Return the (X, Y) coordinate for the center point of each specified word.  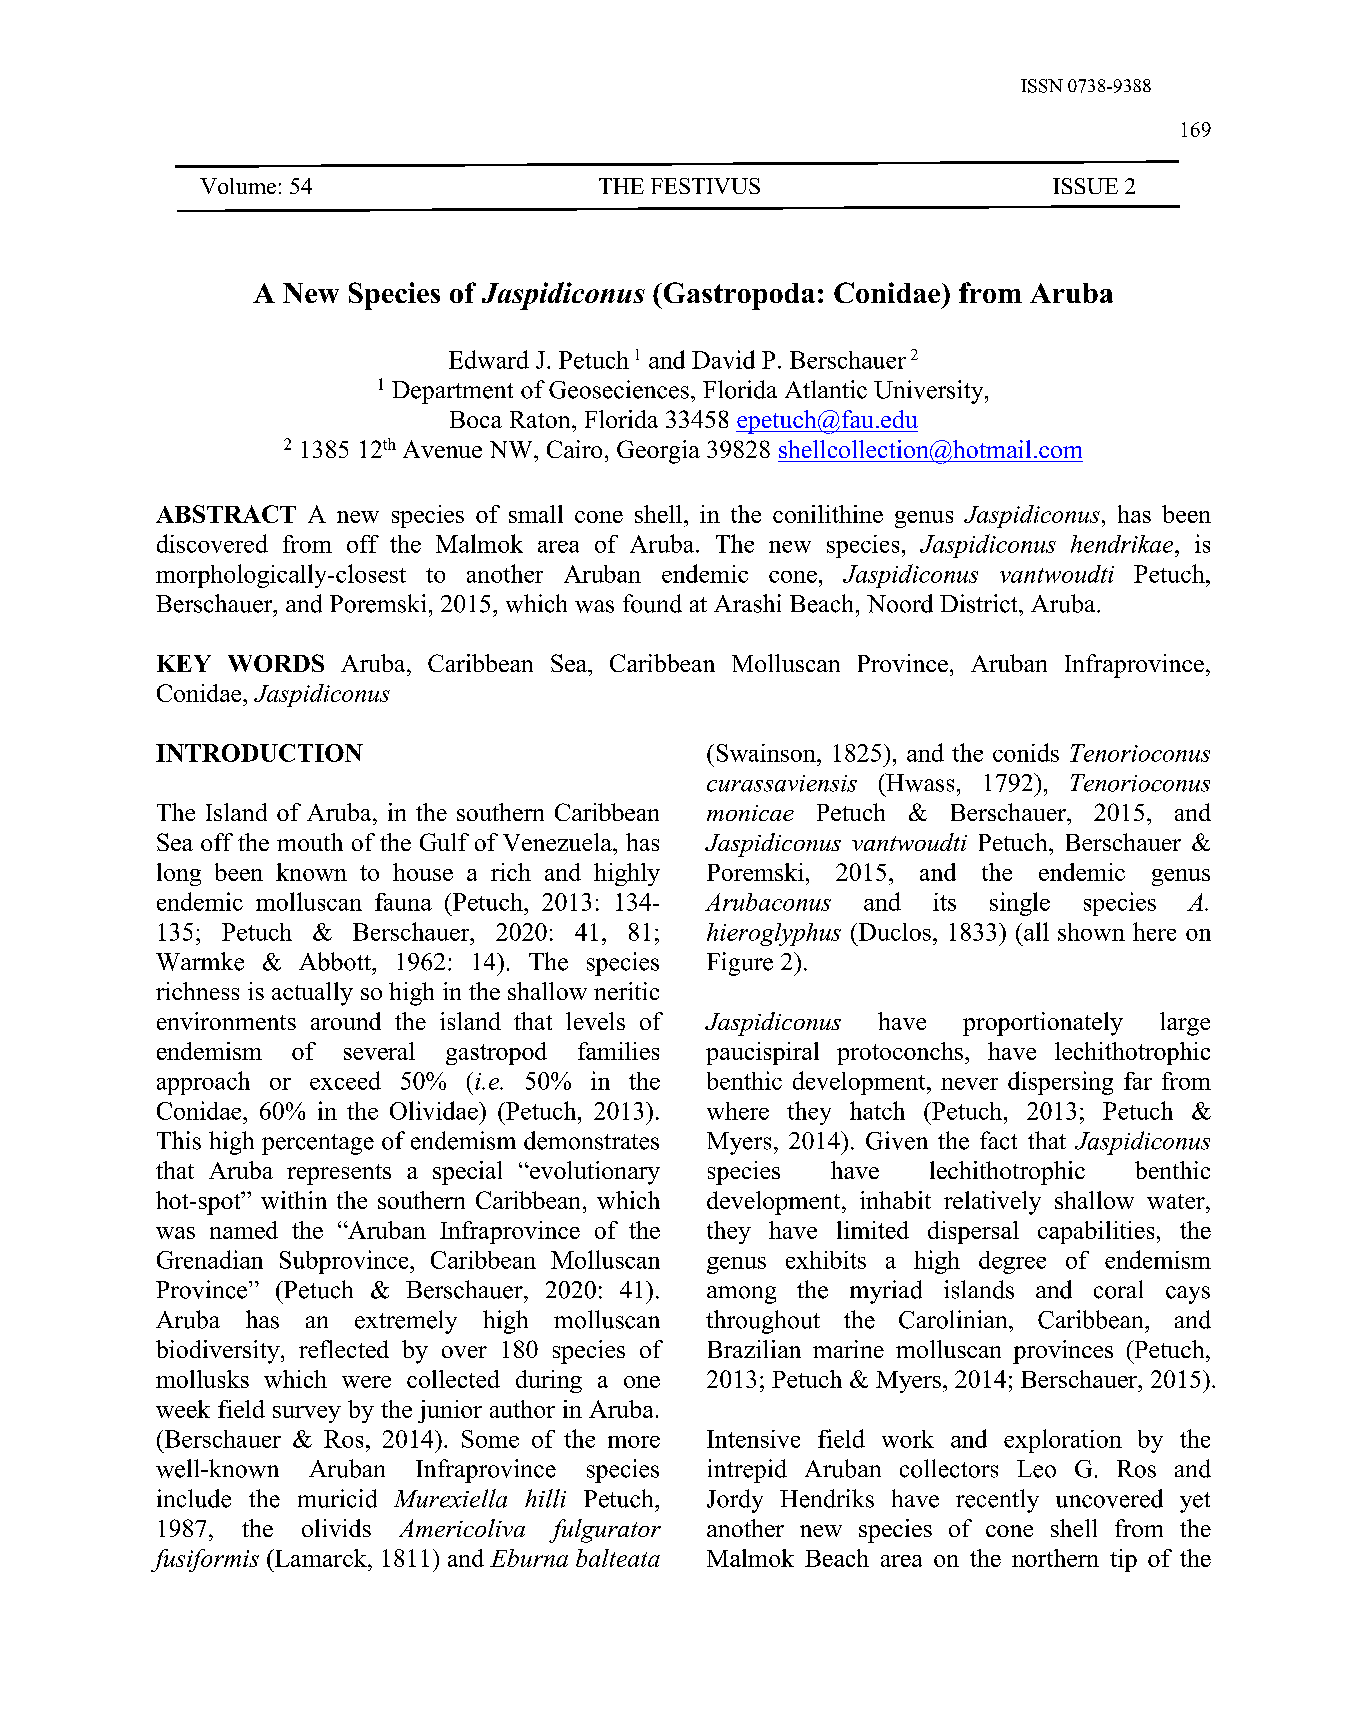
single (1020, 904)
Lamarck (320, 1558)
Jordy (735, 1501)
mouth (310, 842)
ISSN (1042, 86)
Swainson (767, 753)
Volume (238, 186)
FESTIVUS (705, 186)
